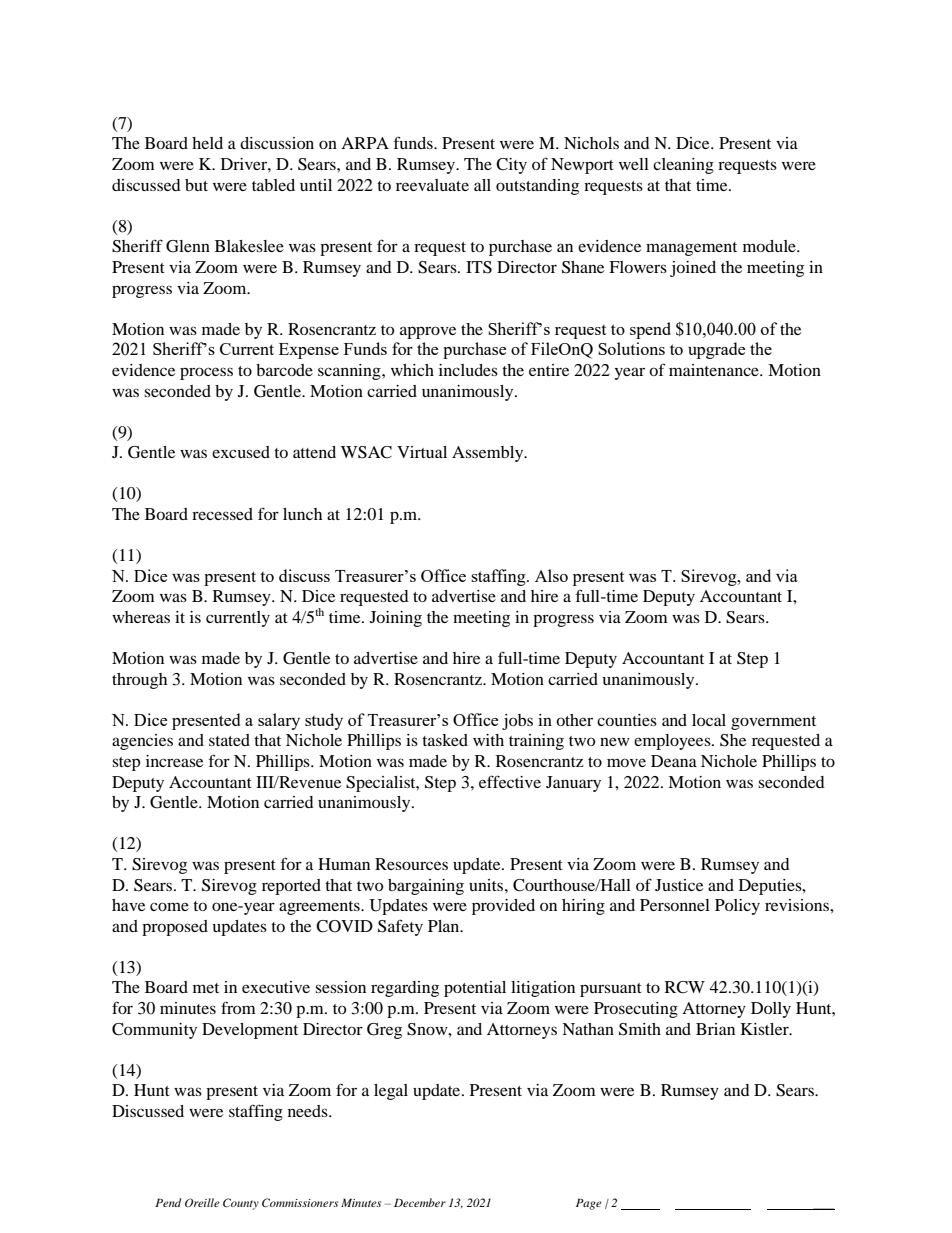 This image has width=952, height=1233. Describe the element at coordinates (709, 720) in the image. I see `local` at that location.
